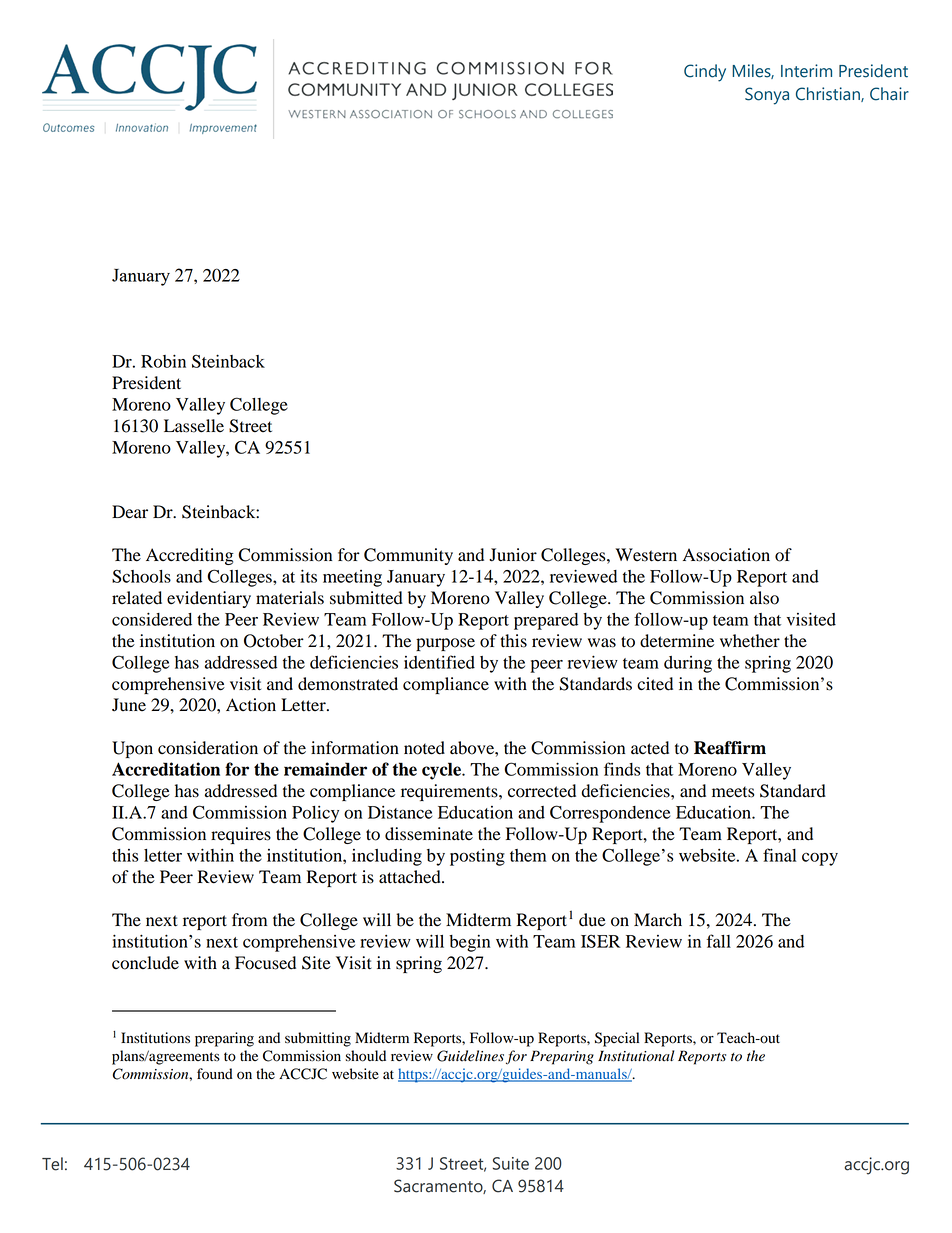 This screenshot has width=952, height=1233. I want to click on Robin, so click(163, 361).
